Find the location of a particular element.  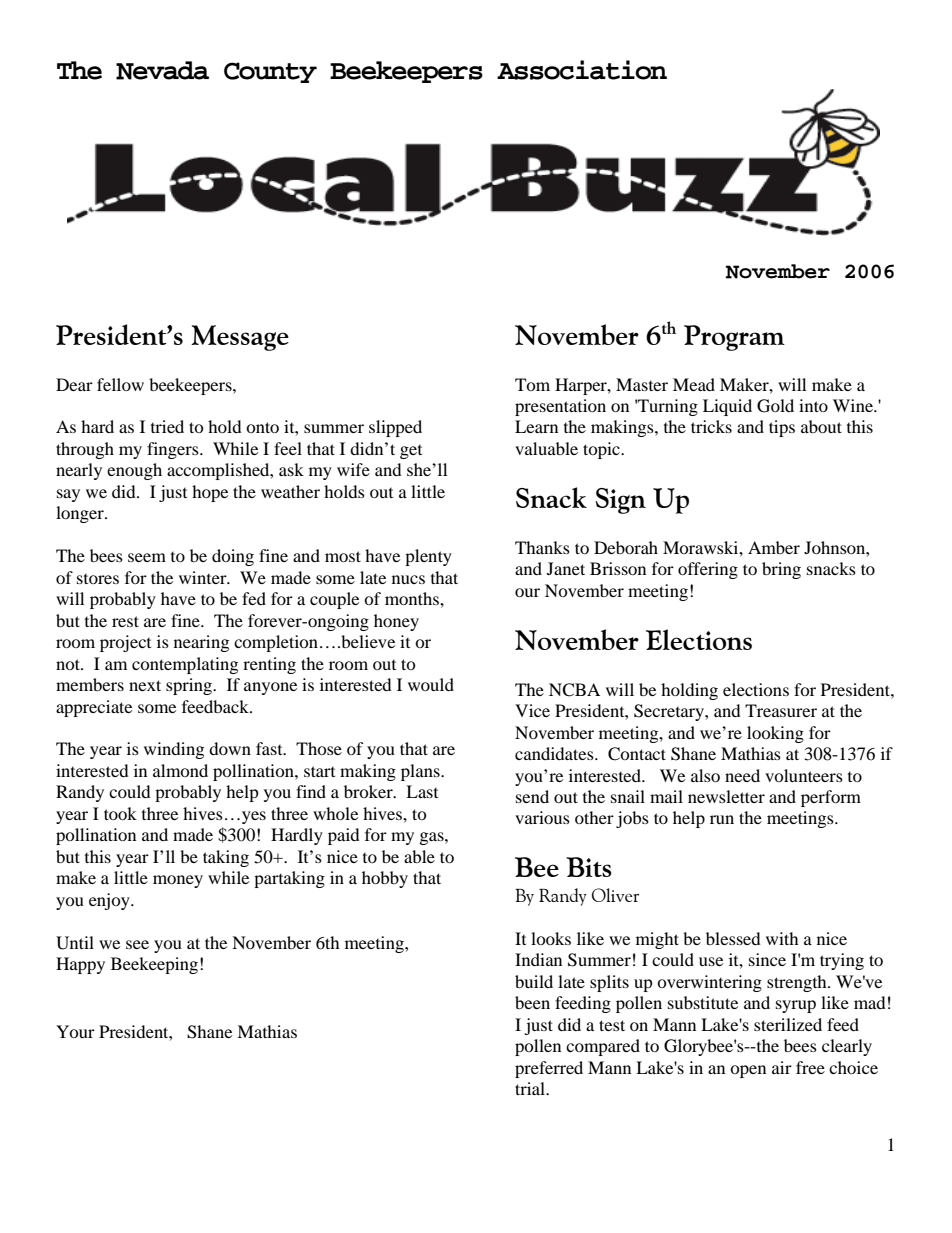

Nevada is located at coordinates (162, 70).
